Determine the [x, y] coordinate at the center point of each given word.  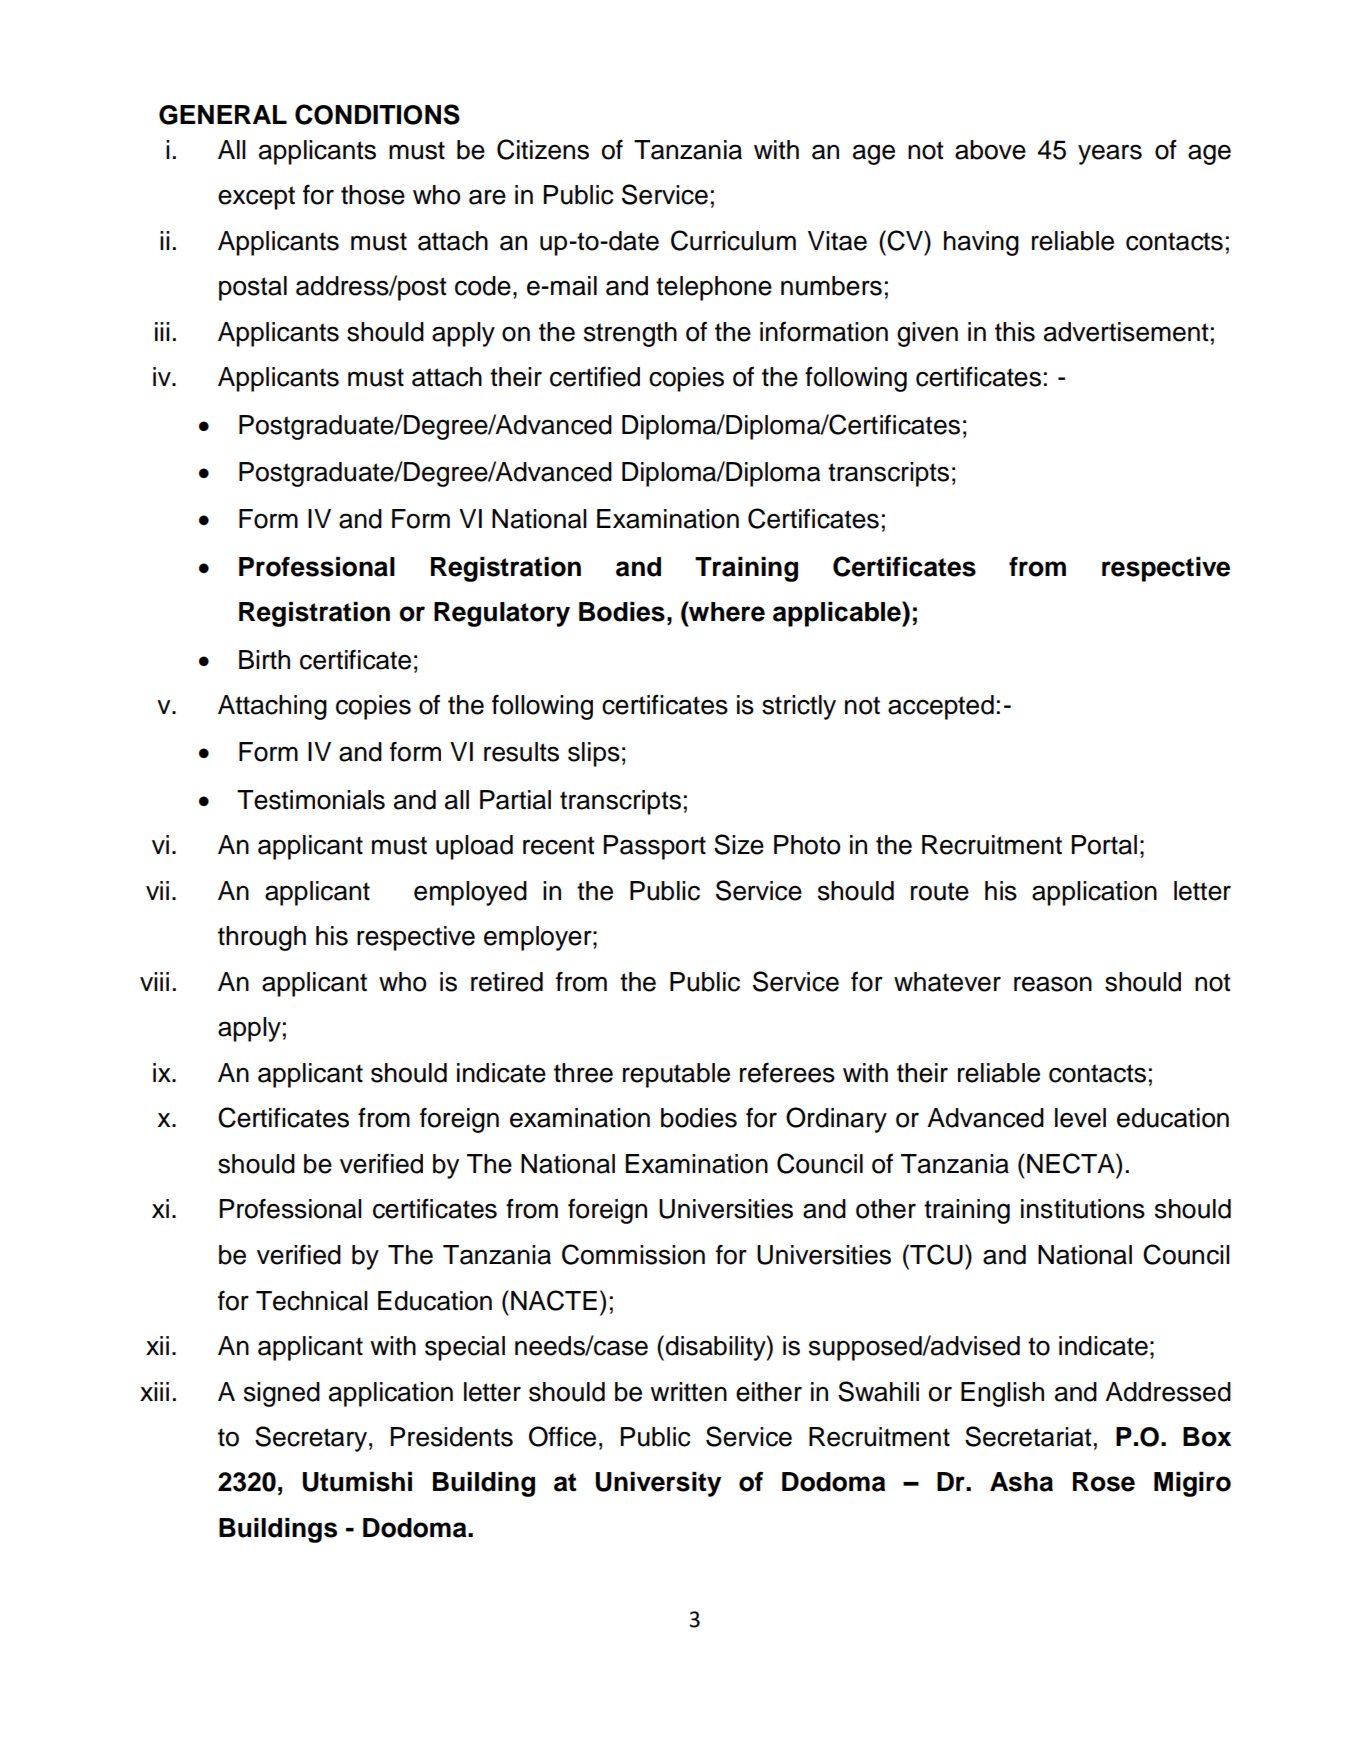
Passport [655, 847]
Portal [1104, 845]
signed [282, 1394]
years [1110, 154]
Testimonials [311, 800]
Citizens [543, 149]
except [256, 198]
